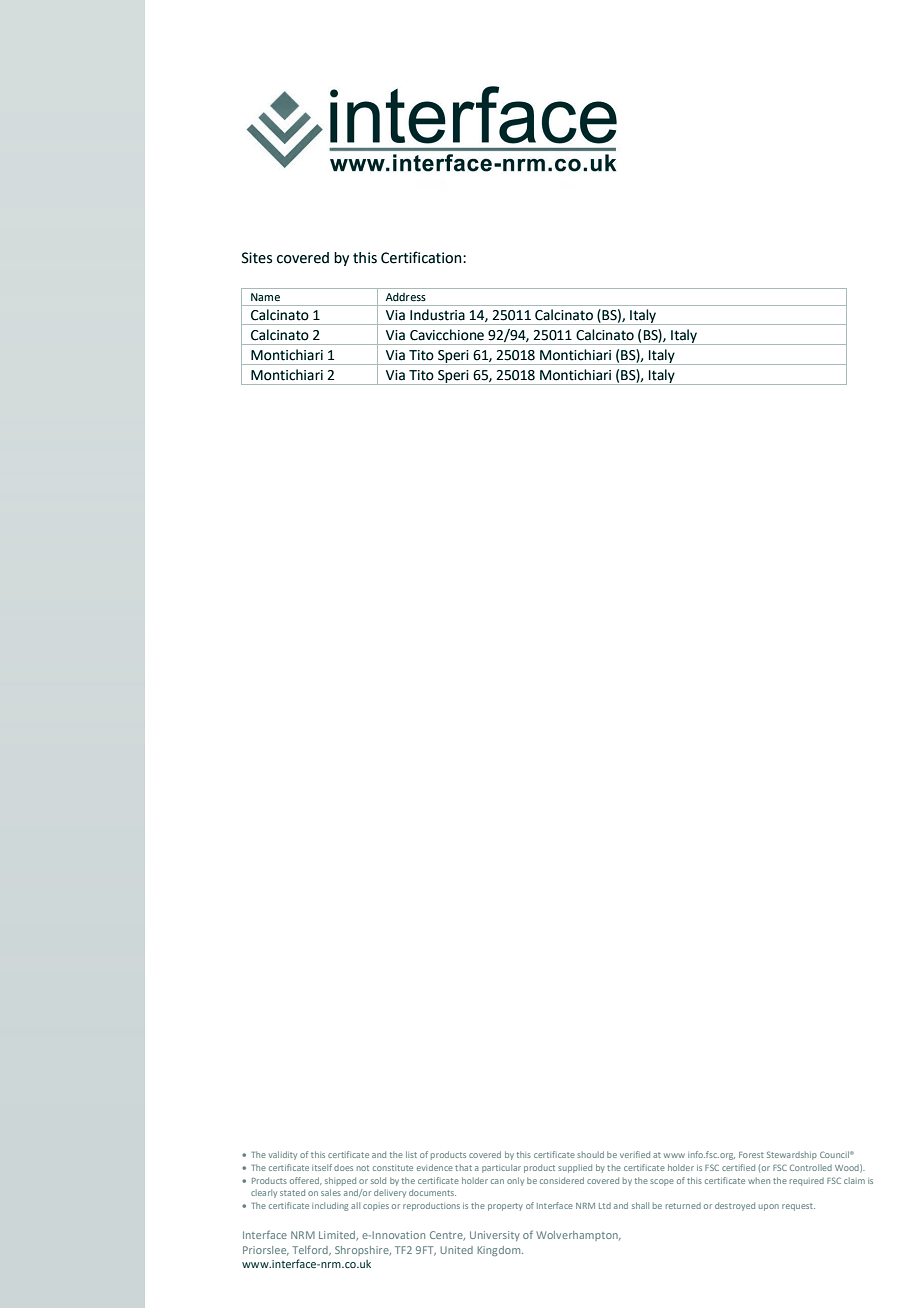  What do you see at coordinates (265, 297) in the screenshot?
I see `Name` at bounding box center [265, 297].
